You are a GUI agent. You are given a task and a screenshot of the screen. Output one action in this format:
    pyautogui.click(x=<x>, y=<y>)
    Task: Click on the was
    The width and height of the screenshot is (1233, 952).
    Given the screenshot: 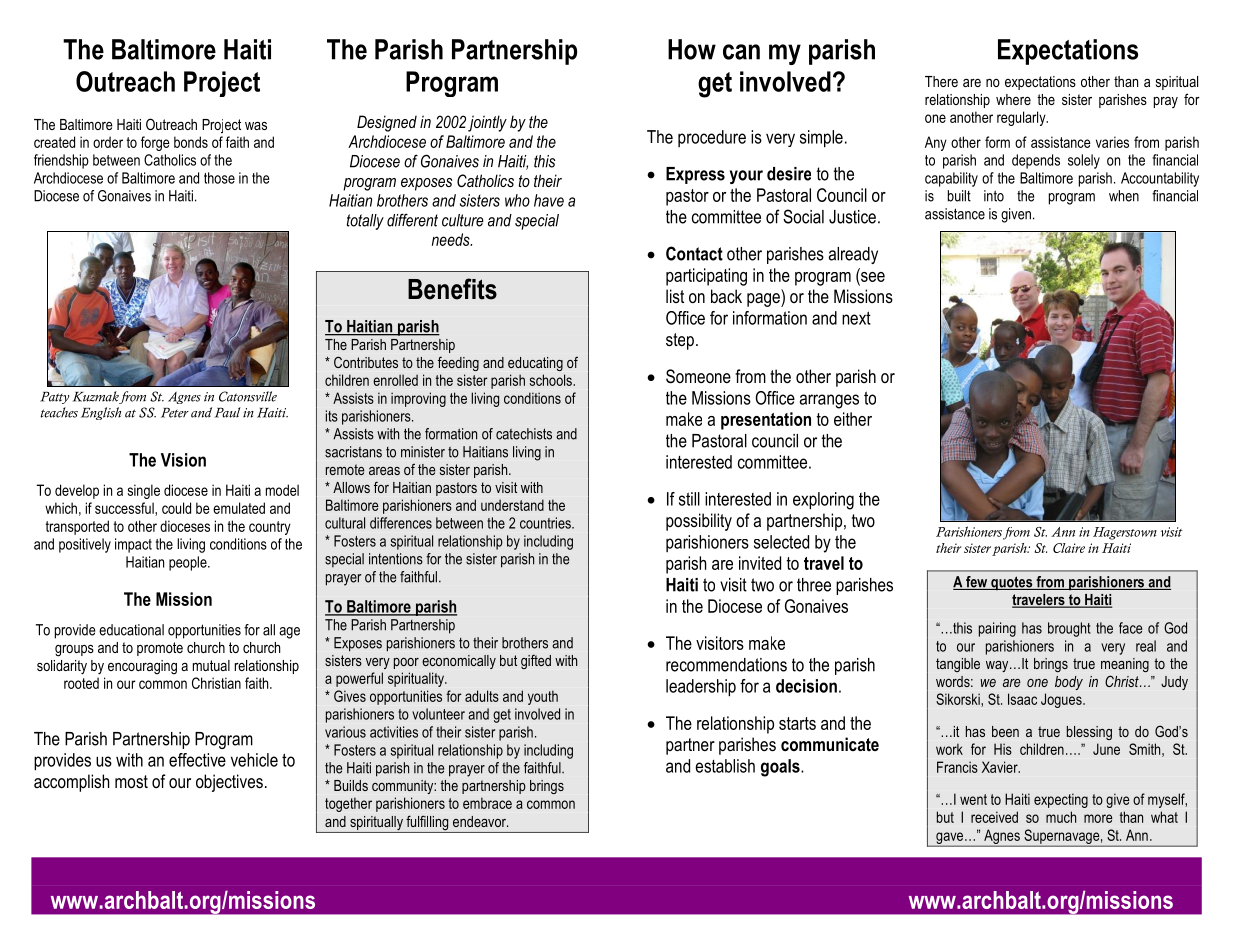 What is the action you would take?
    pyautogui.click(x=256, y=126)
